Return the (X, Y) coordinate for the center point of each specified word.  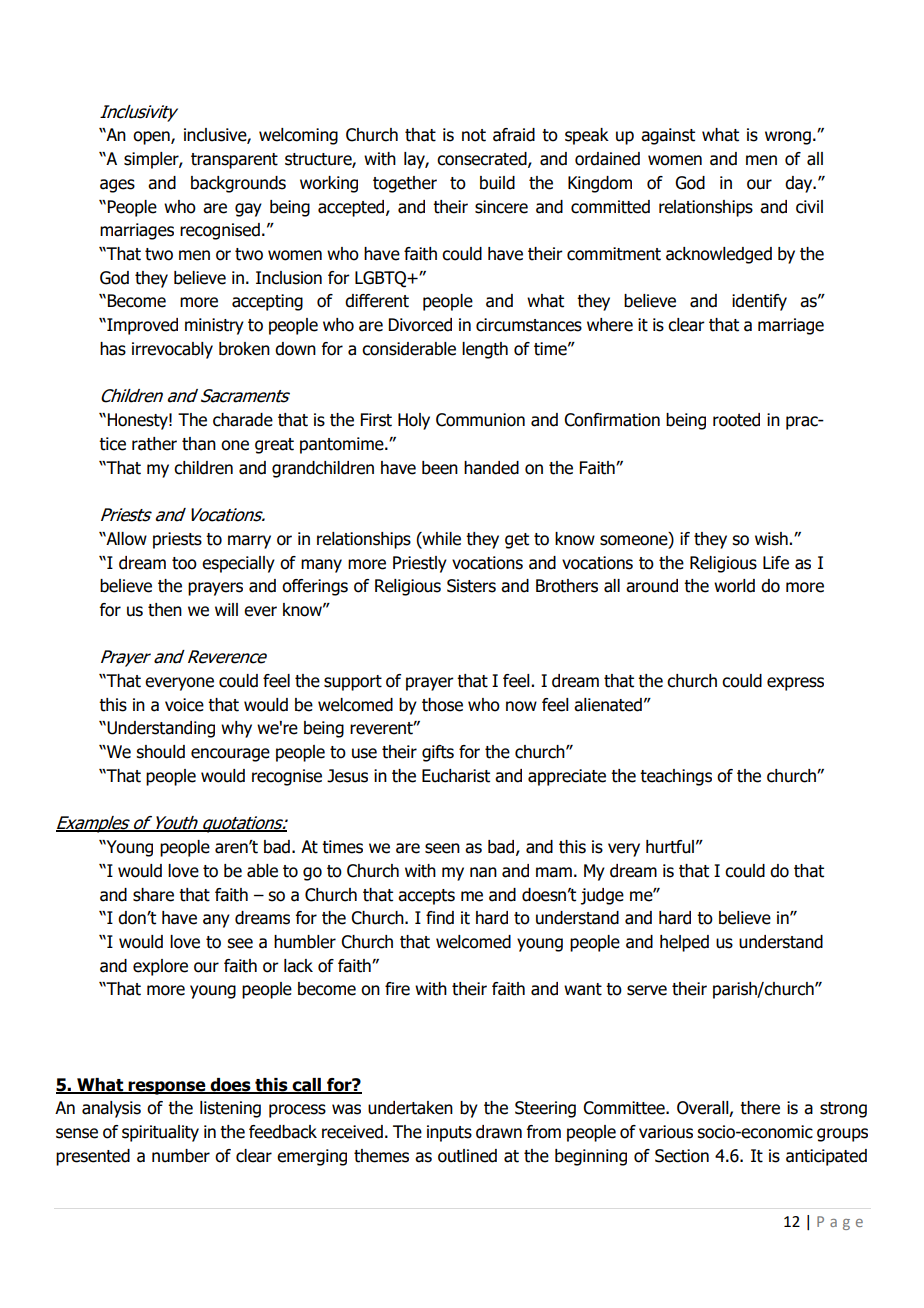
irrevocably (172, 350)
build (497, 183)
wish (771, 539)
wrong (788, 138)
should (160, 752)
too (184, 563)
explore (160, 967)
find (440, 918)
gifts (438, 753)
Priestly (420, 564)
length (485, 350)
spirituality (160, 1133)
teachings (676, 777)
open (152, 138)
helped (684, 943)
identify (759, 302)
